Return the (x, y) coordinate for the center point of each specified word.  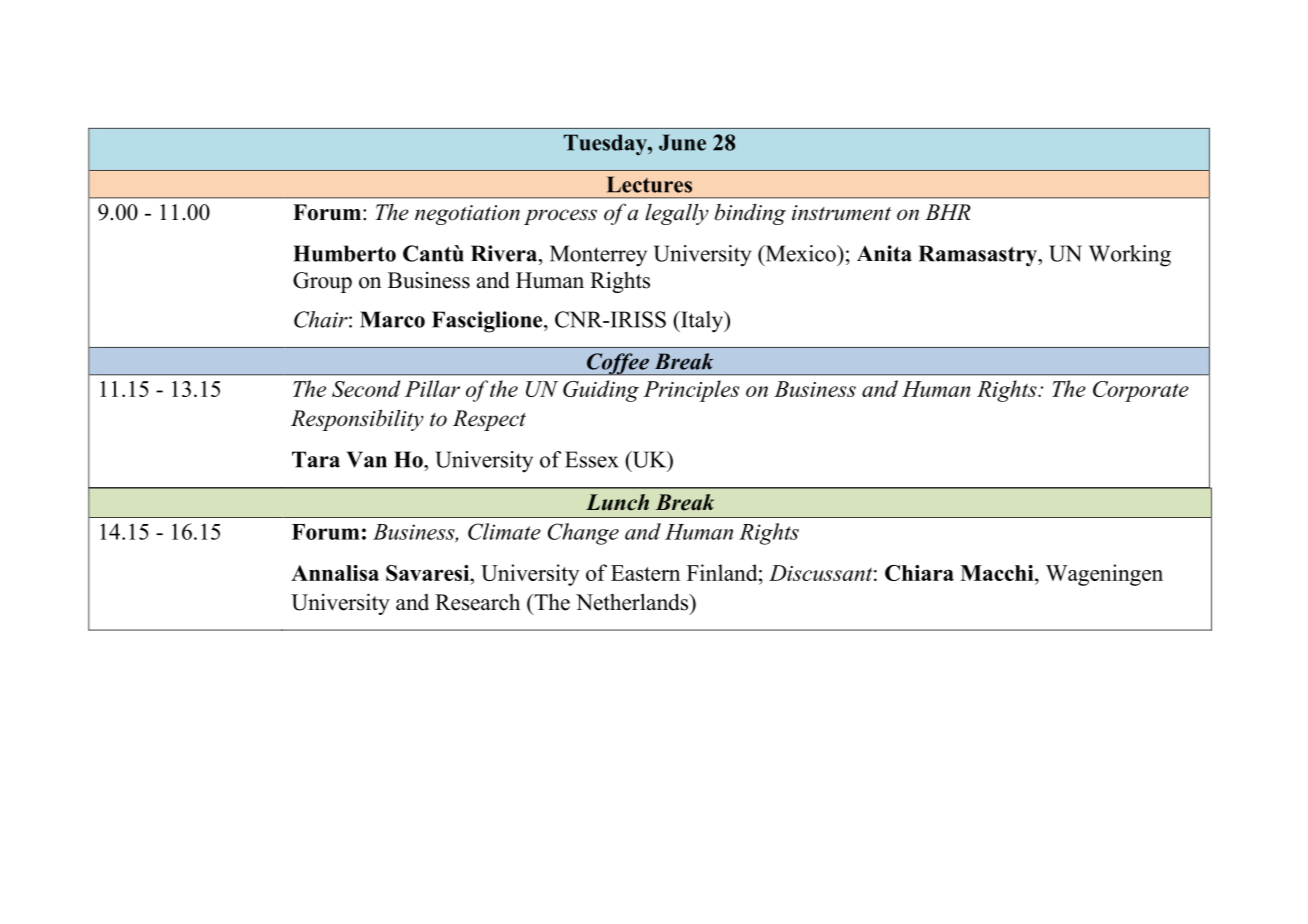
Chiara (919, 573)
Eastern (645, 573)
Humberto (344, 253)
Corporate (1141, 391)
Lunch (617, 502)
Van (367, 459)
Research (477, 602)
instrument (841, 213)
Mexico (800, 253)
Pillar (432, 388)
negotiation (467, 215)
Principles (691, 391)
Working (1130, 256)
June (682, 142)
